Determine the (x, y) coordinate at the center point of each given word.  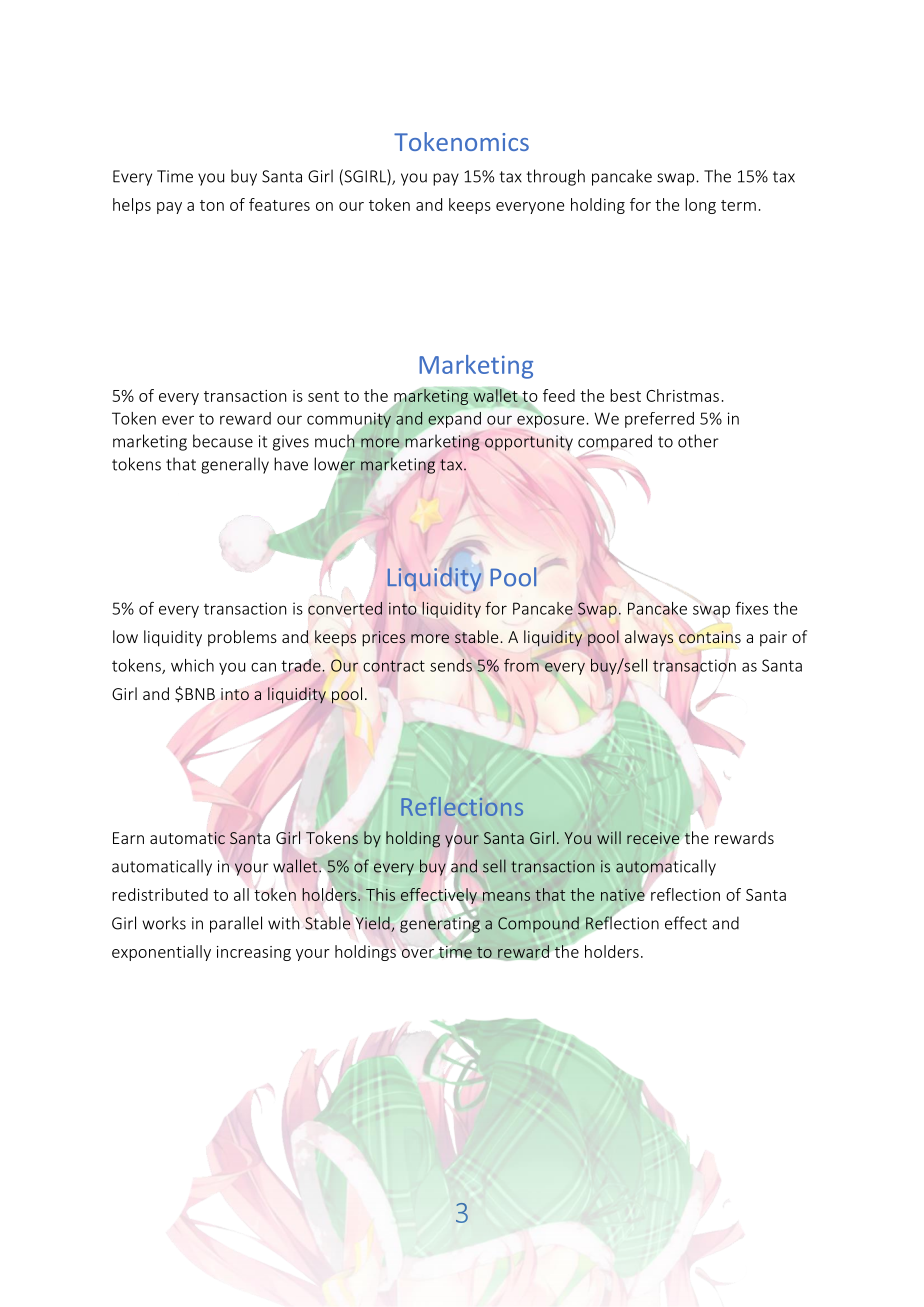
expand (454, 420)
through (556, 177)
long (700, 206)
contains (710, 637)
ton (212, 205)
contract (394, 666)
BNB (200, 694)
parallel (236, 924)
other (698, 441)
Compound (538, 925)
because (223, 441)
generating (440, 925)
